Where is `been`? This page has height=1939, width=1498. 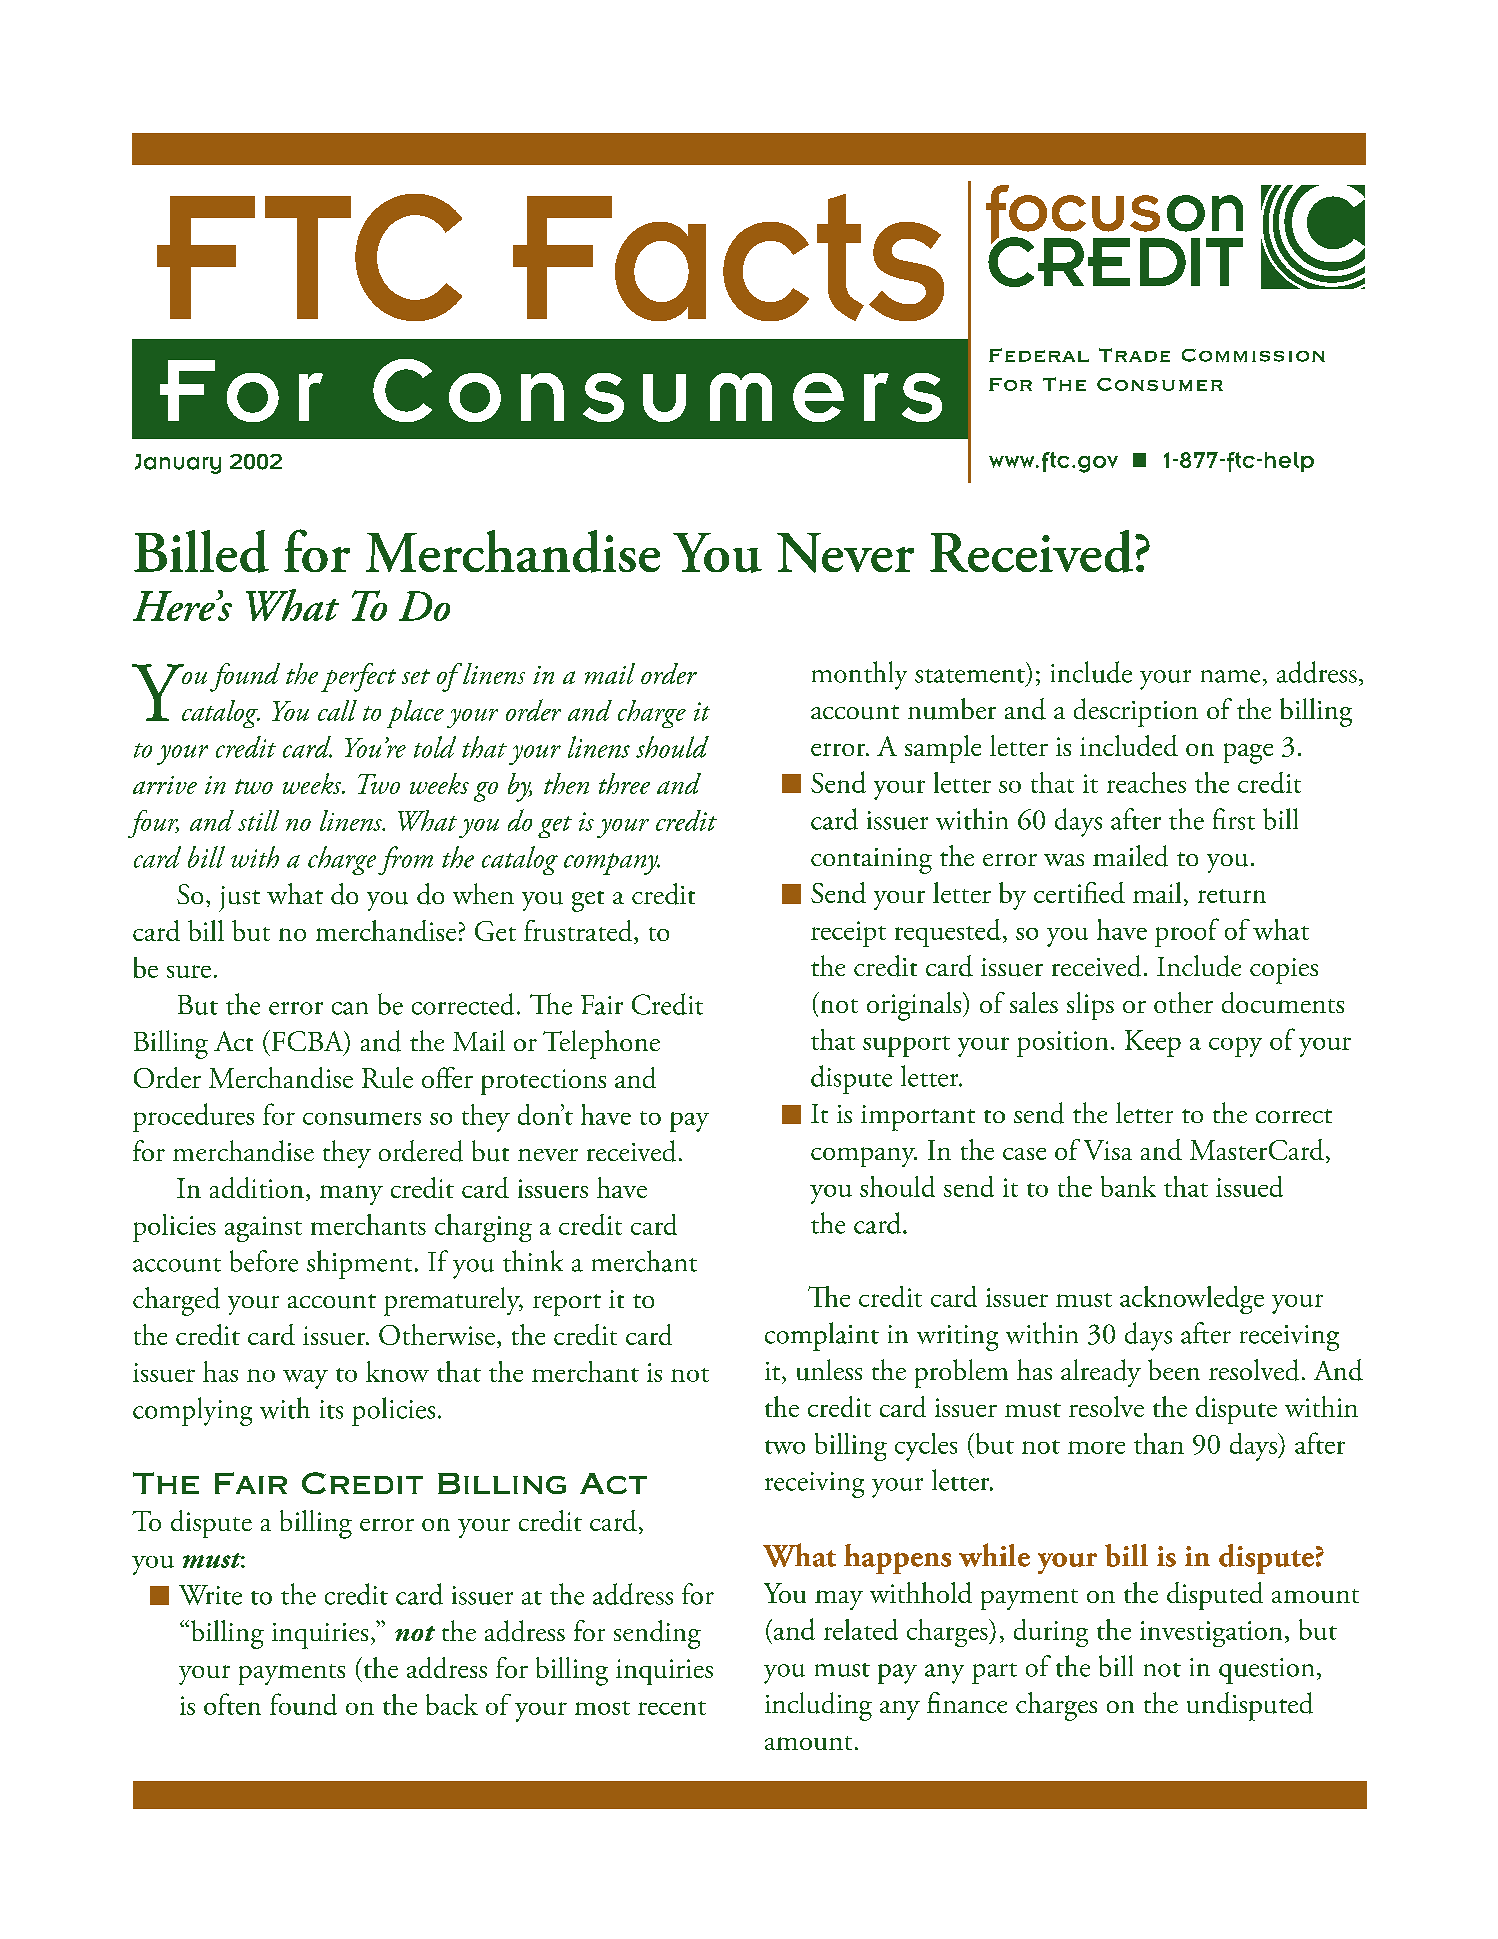 been is located at coordinates (1174, 1369).
